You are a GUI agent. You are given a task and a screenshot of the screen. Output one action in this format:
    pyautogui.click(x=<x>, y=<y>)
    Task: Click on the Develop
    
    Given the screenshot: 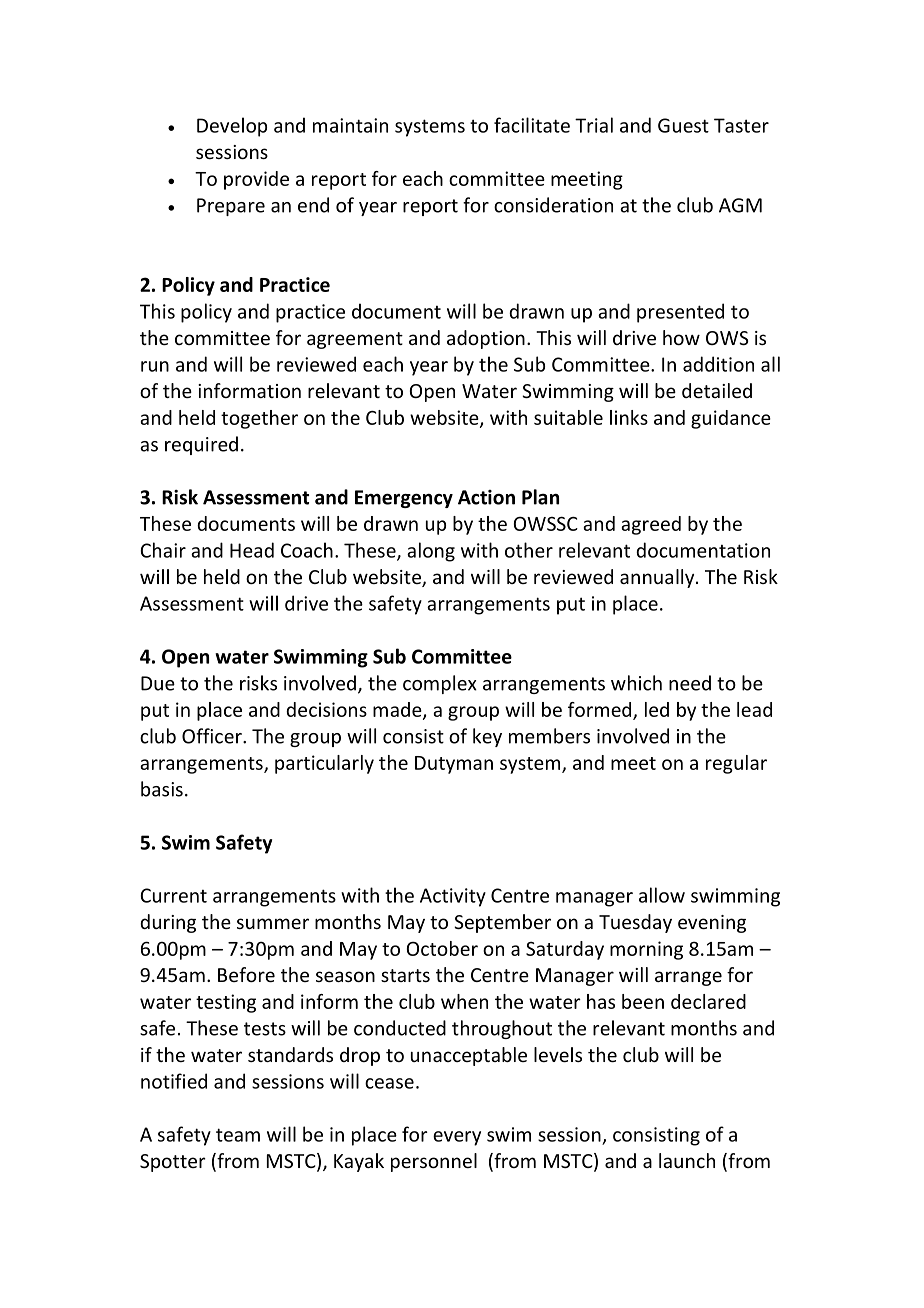 What is the action you would take?
    pyautogui.click(x=232, y=127)
